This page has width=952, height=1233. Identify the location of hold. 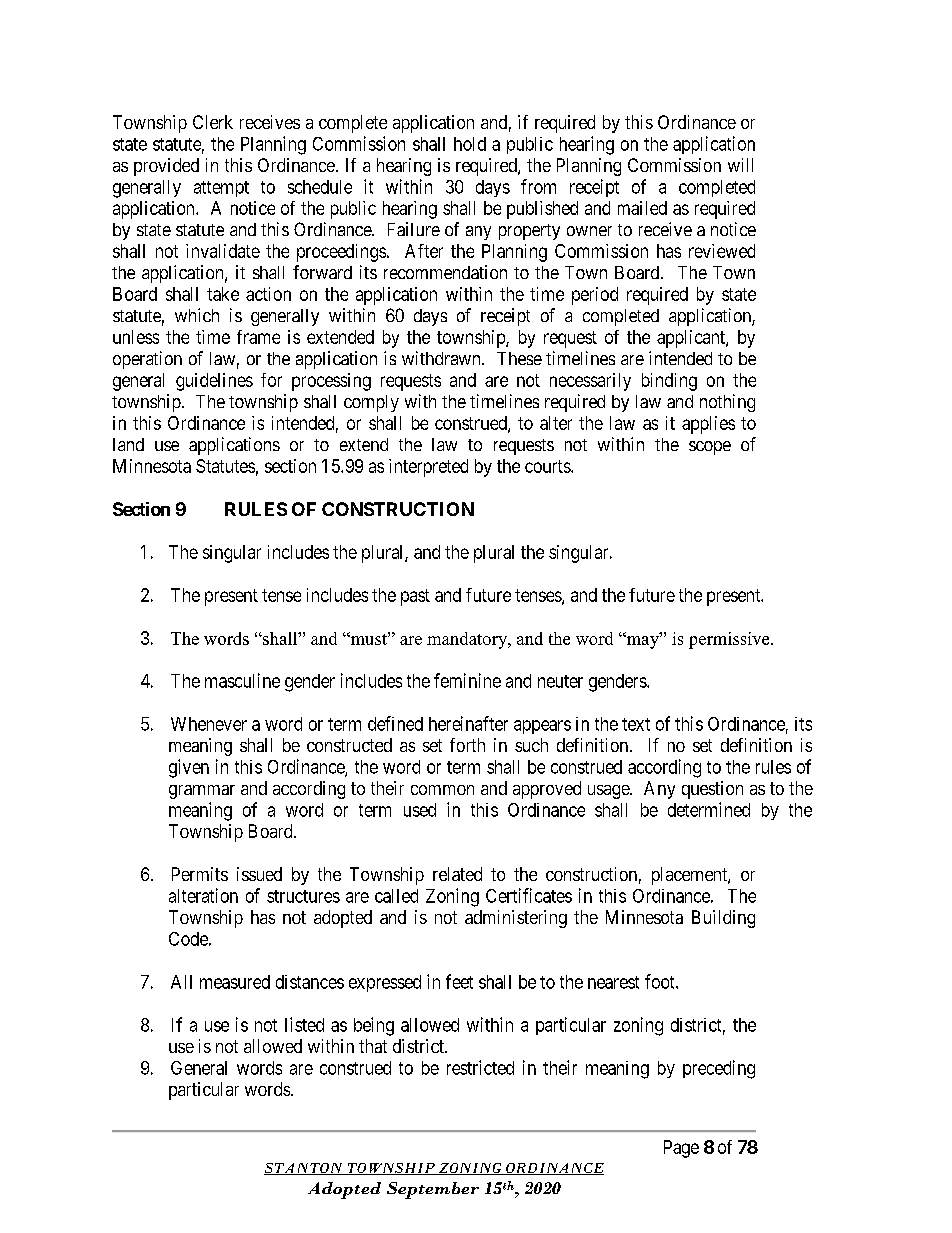
(470, 144).
